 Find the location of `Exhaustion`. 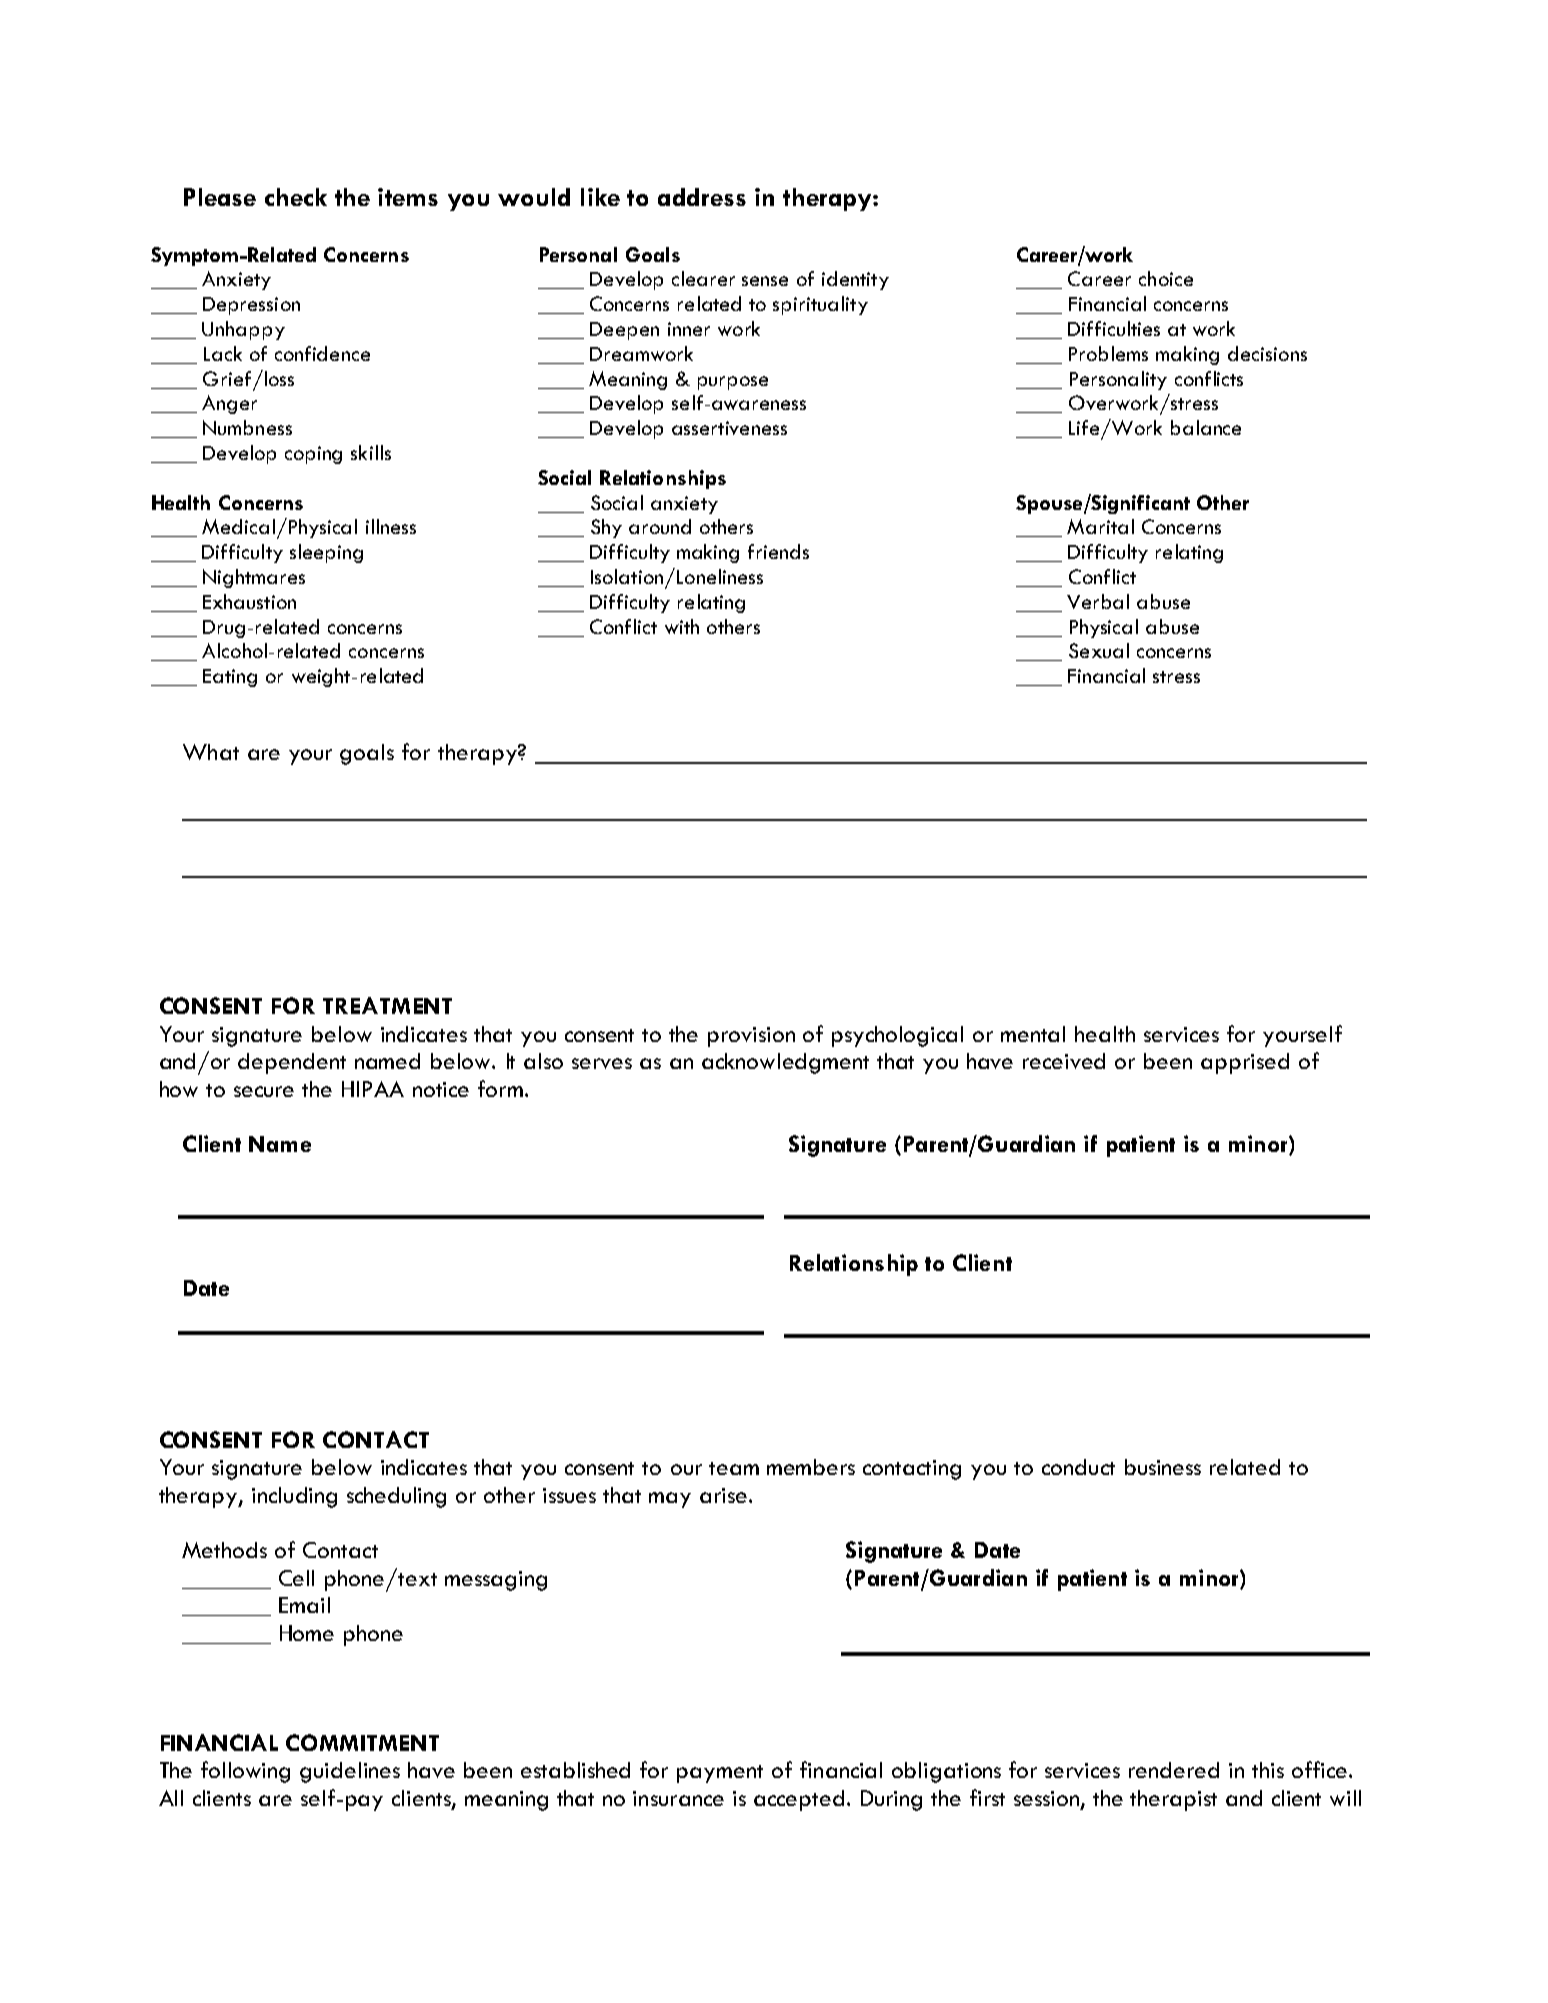

Exhaustion is located at coordinates (249, 601).
